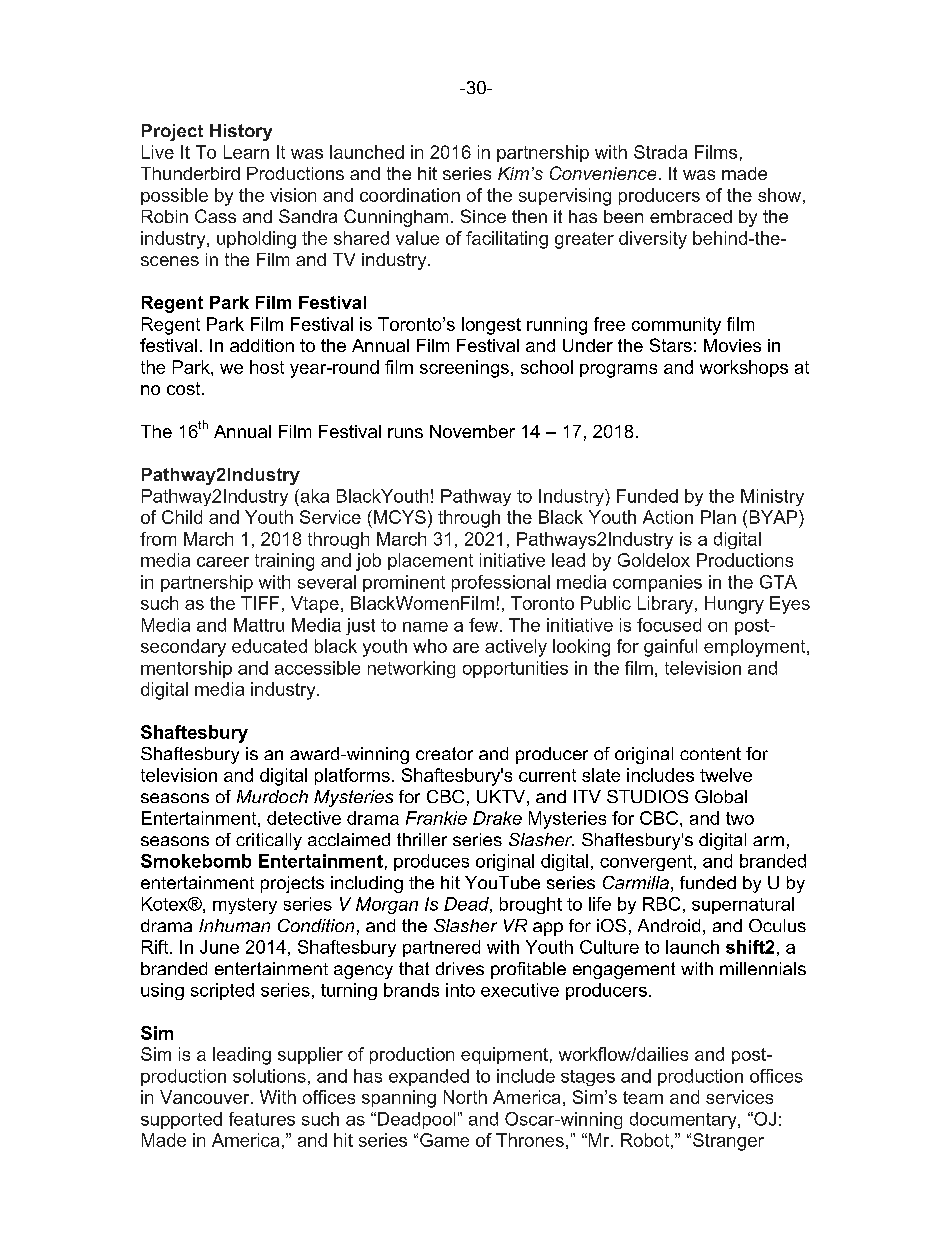  Describe the element at coordinates (246, 152) in the image. I see `Learn` at that location.
